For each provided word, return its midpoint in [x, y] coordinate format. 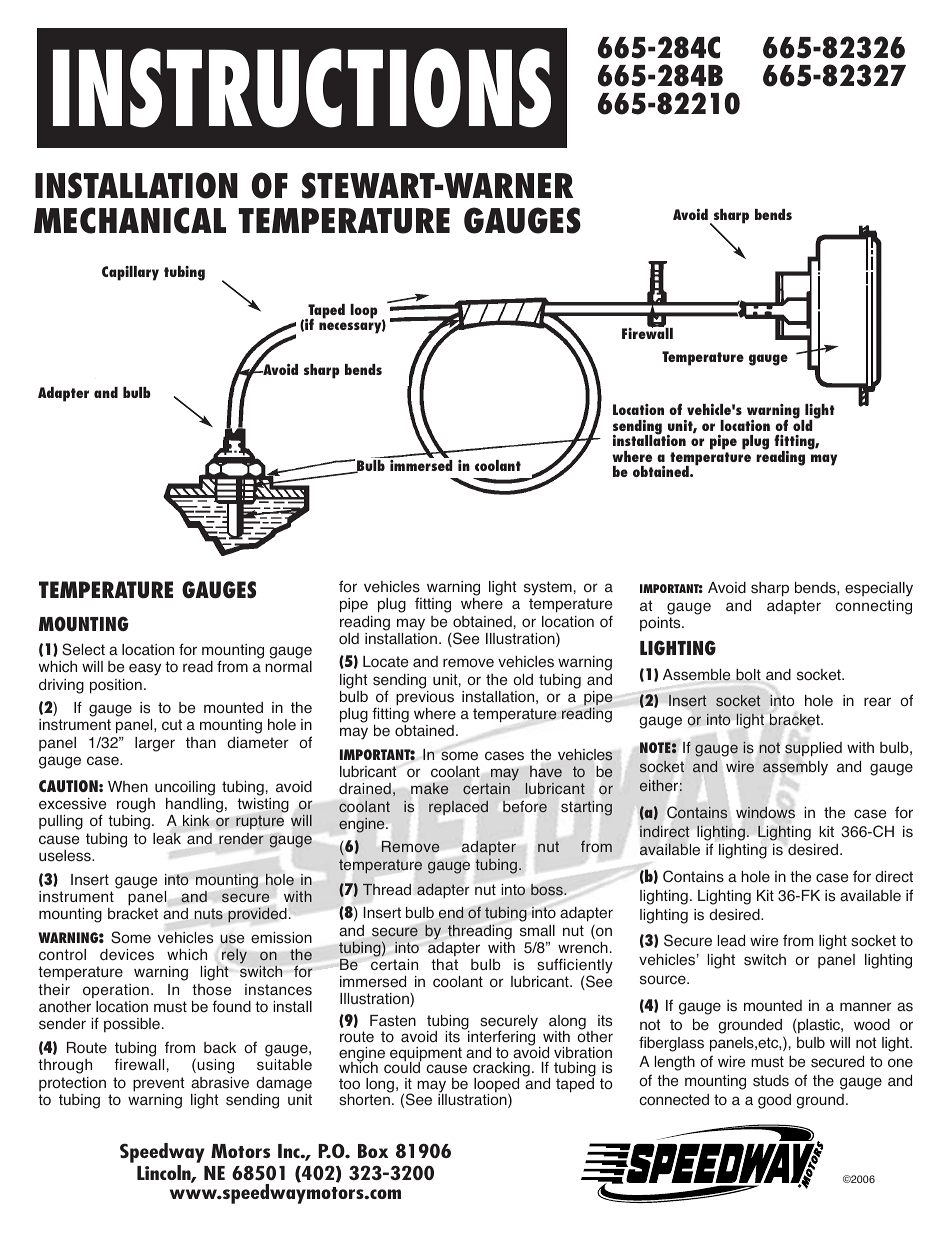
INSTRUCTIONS [302, 88]
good [774, 1101]
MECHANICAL [130, 220]
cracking [501, 1071]
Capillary [130, 273]
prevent [158, 1084]
